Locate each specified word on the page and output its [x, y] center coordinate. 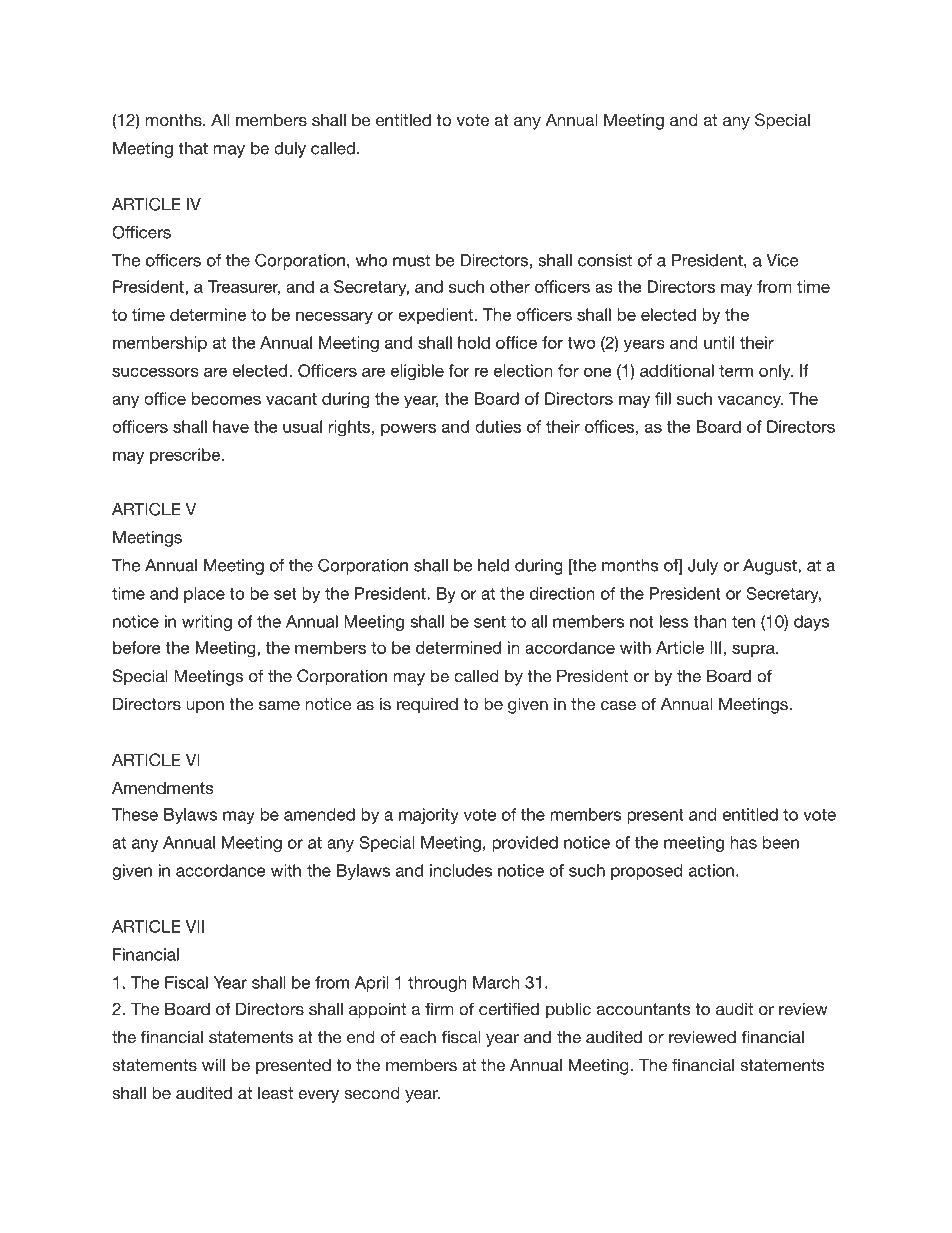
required [427, 705]
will [213, 1064]
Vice [782, 260]
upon [205, 707]
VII [195, 926]
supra [754, 650]
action [711, 870]
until [719, 342]
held [493, 565]
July [703, 567]
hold [474, 342]
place [204, 595]
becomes [226, 398]
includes [461, 870]
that [193, 148]
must [411, 260]
